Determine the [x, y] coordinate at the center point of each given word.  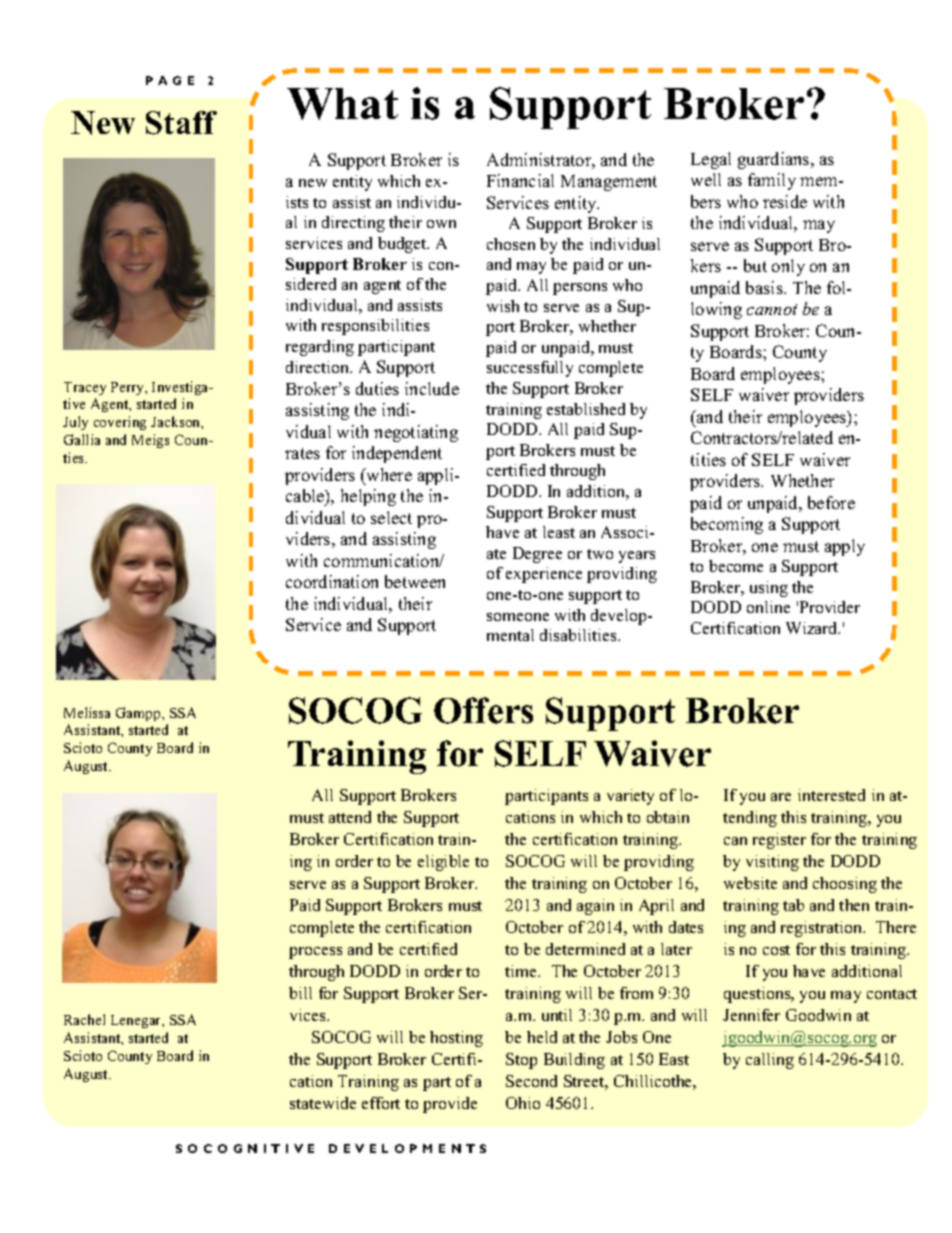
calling [770, 1061]
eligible [443, 863]
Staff [181, 123]
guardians [775, 160]
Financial [520, 180]
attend [350, 817]
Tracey [85, 388]
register [779, 841]
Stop [521, 1061]
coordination [332, 581]
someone [518, 617]
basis [765, 287]
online [768, 607]
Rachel [84, 1019]
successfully [530, 369]
